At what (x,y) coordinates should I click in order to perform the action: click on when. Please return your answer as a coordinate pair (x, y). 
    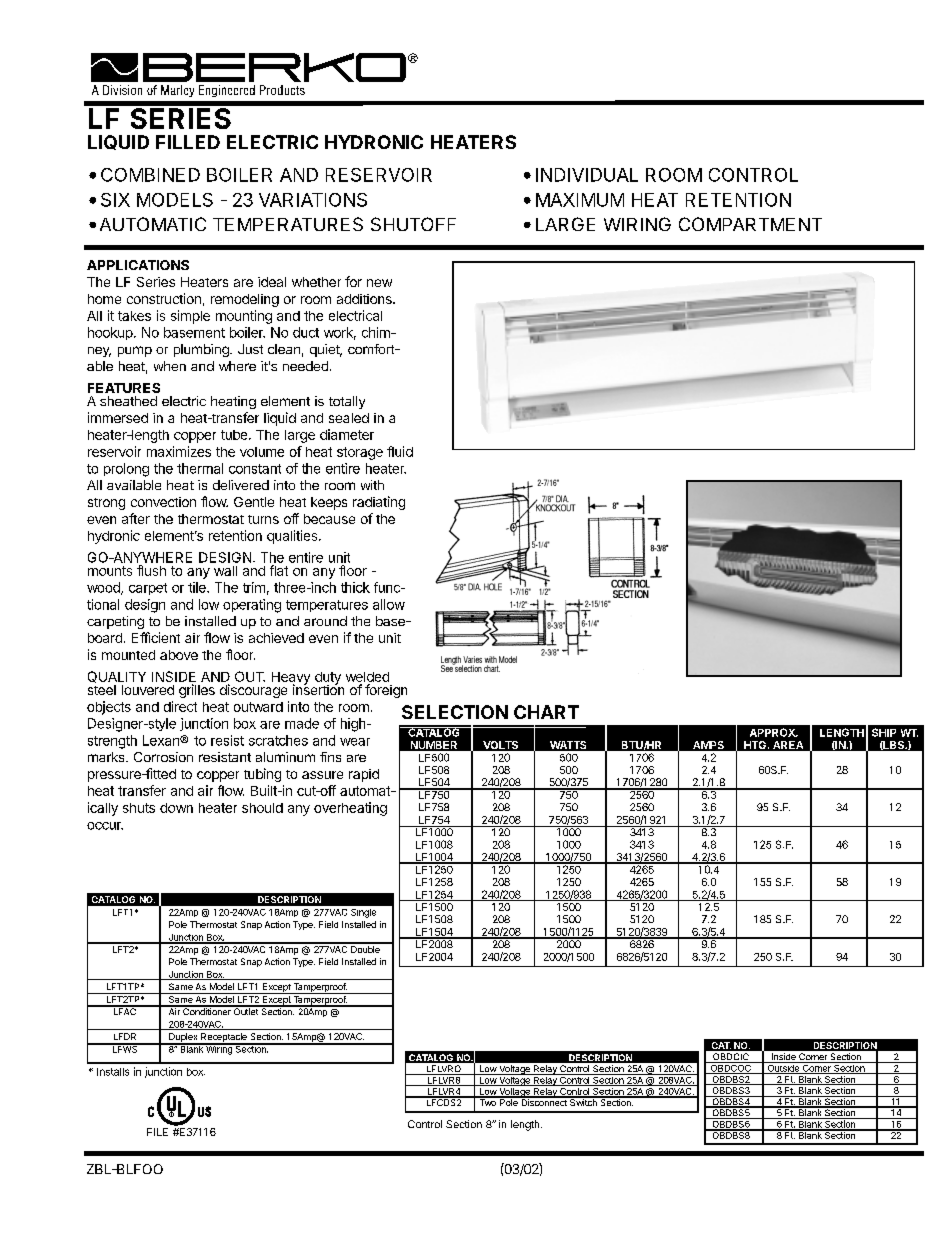
    Looking at the image, I should click on (170, 366).
